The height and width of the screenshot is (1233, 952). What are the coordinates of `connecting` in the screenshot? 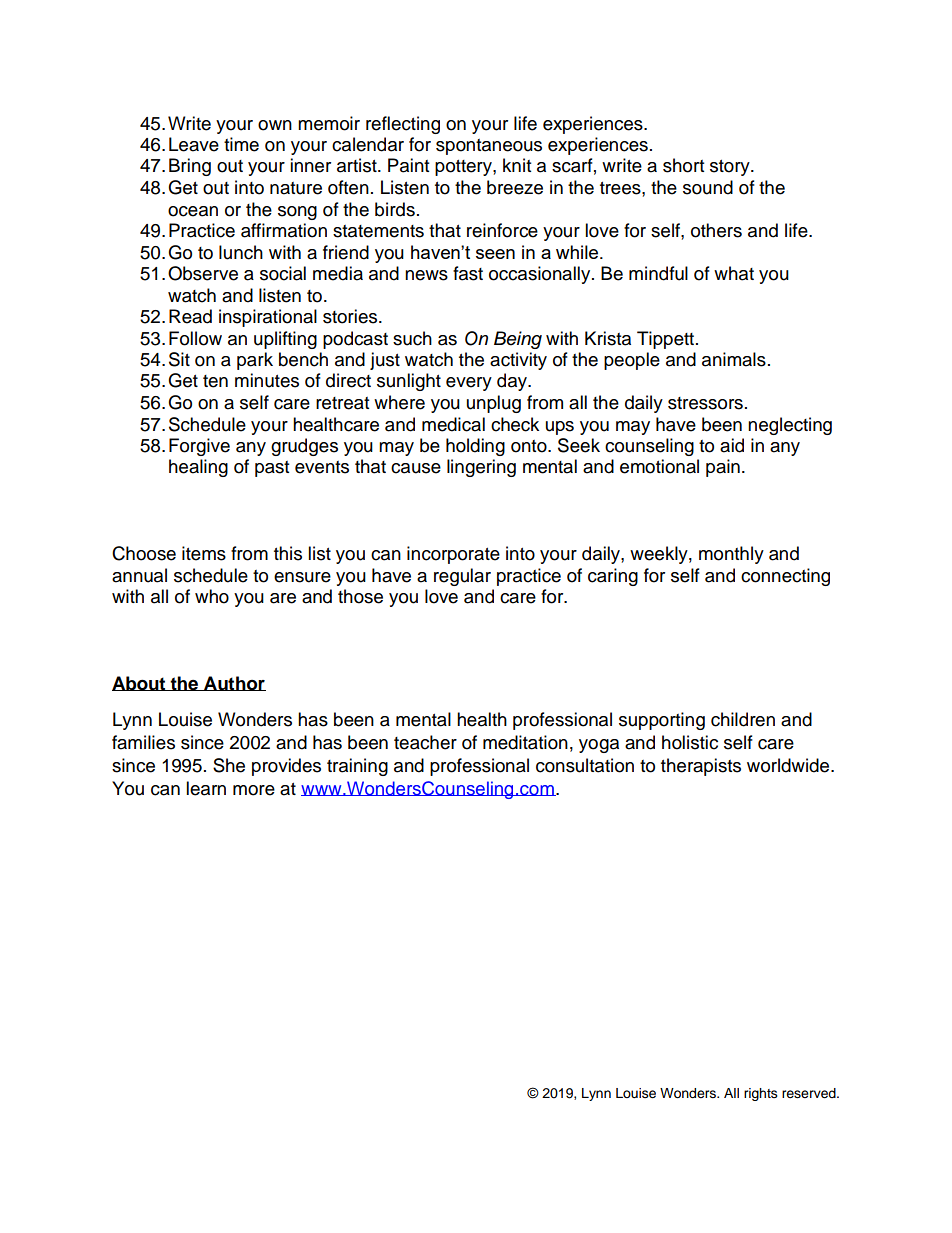 It's located at (785, 577).
